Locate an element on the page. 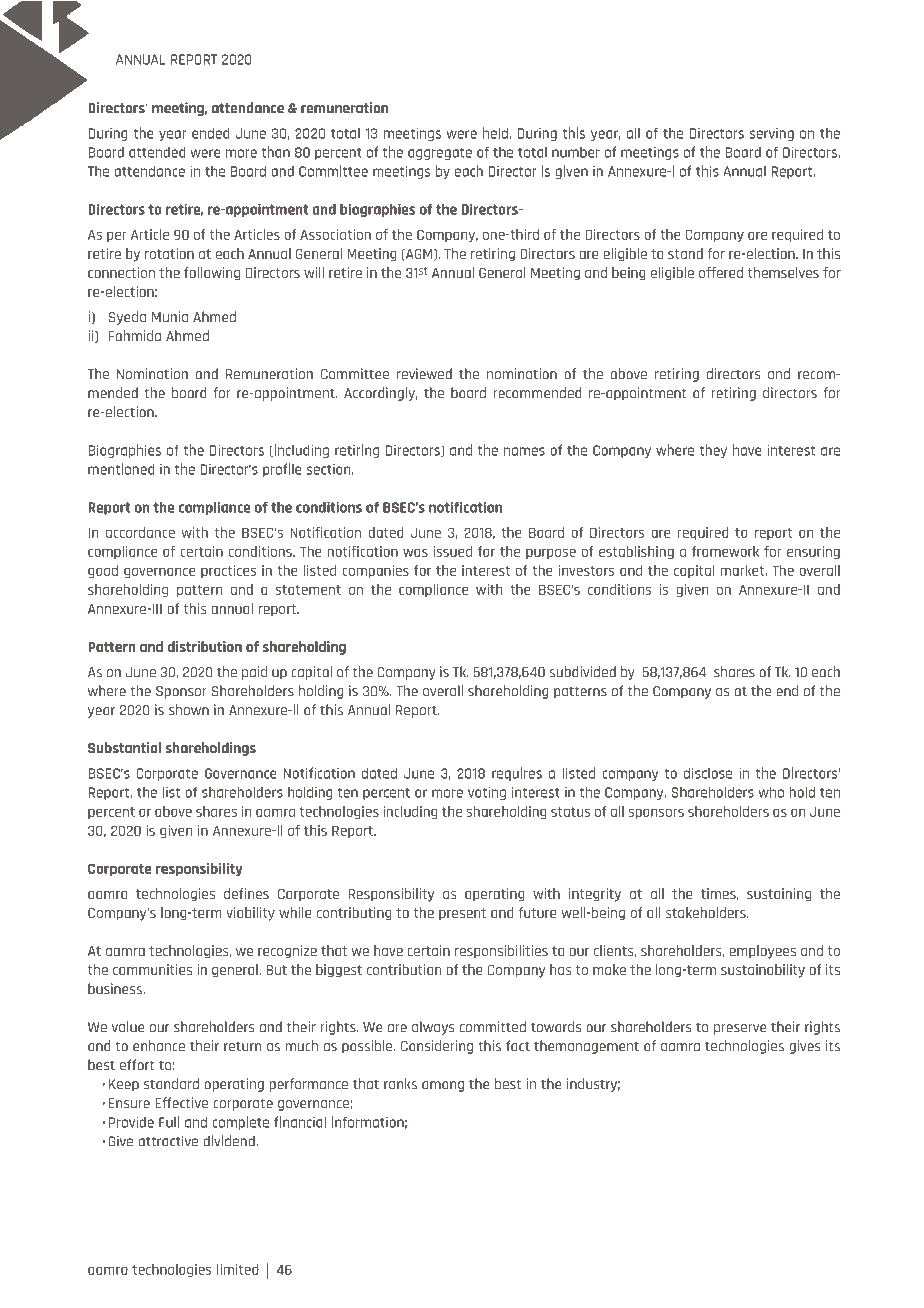 The height and width of the page is (1308, 924). among is located at coordinates (443, 1086).
